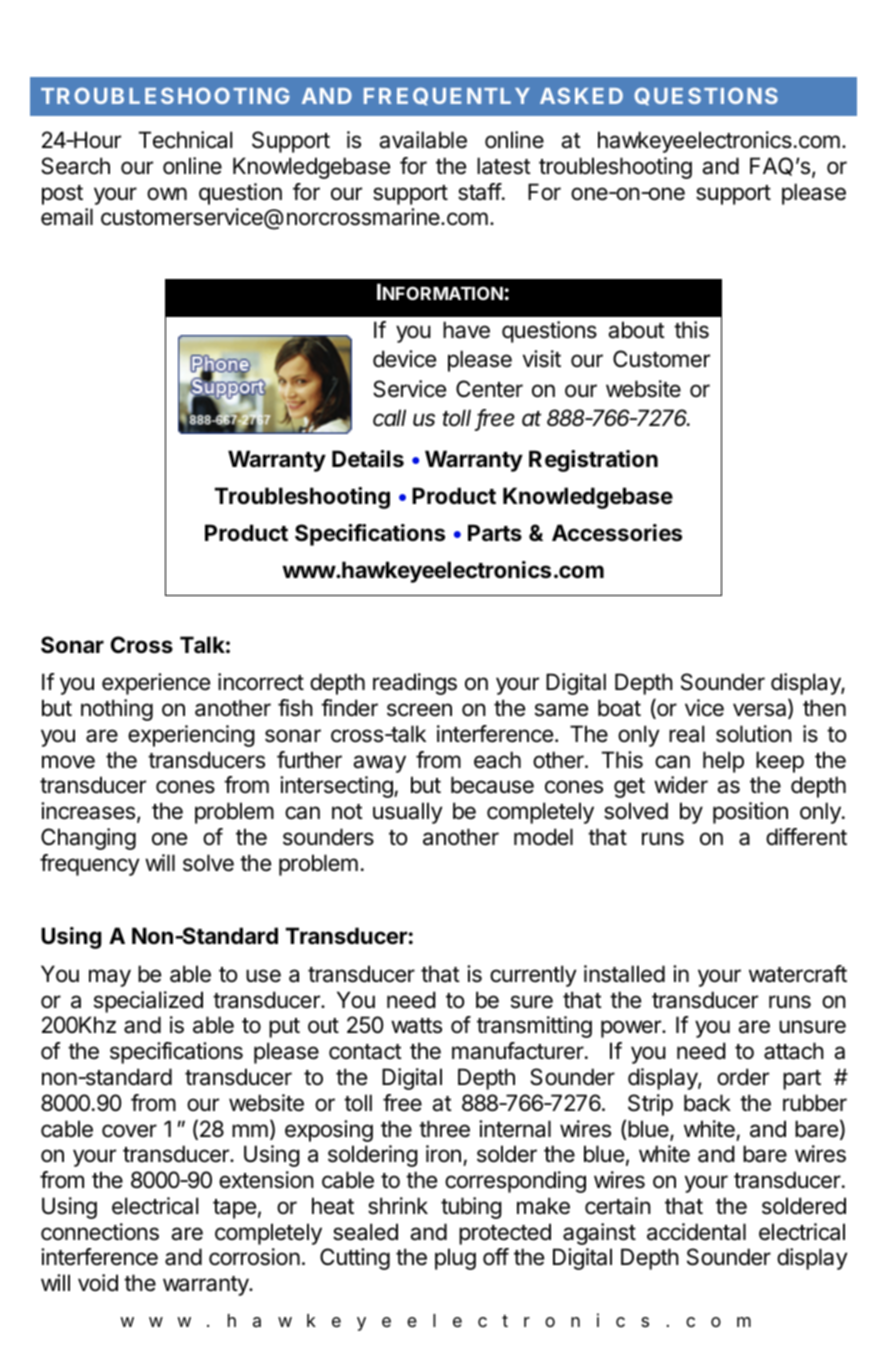 Image resolution: width=887 pixels, height=1372 pixels. I want to click on Technical, so click(185, 140).
